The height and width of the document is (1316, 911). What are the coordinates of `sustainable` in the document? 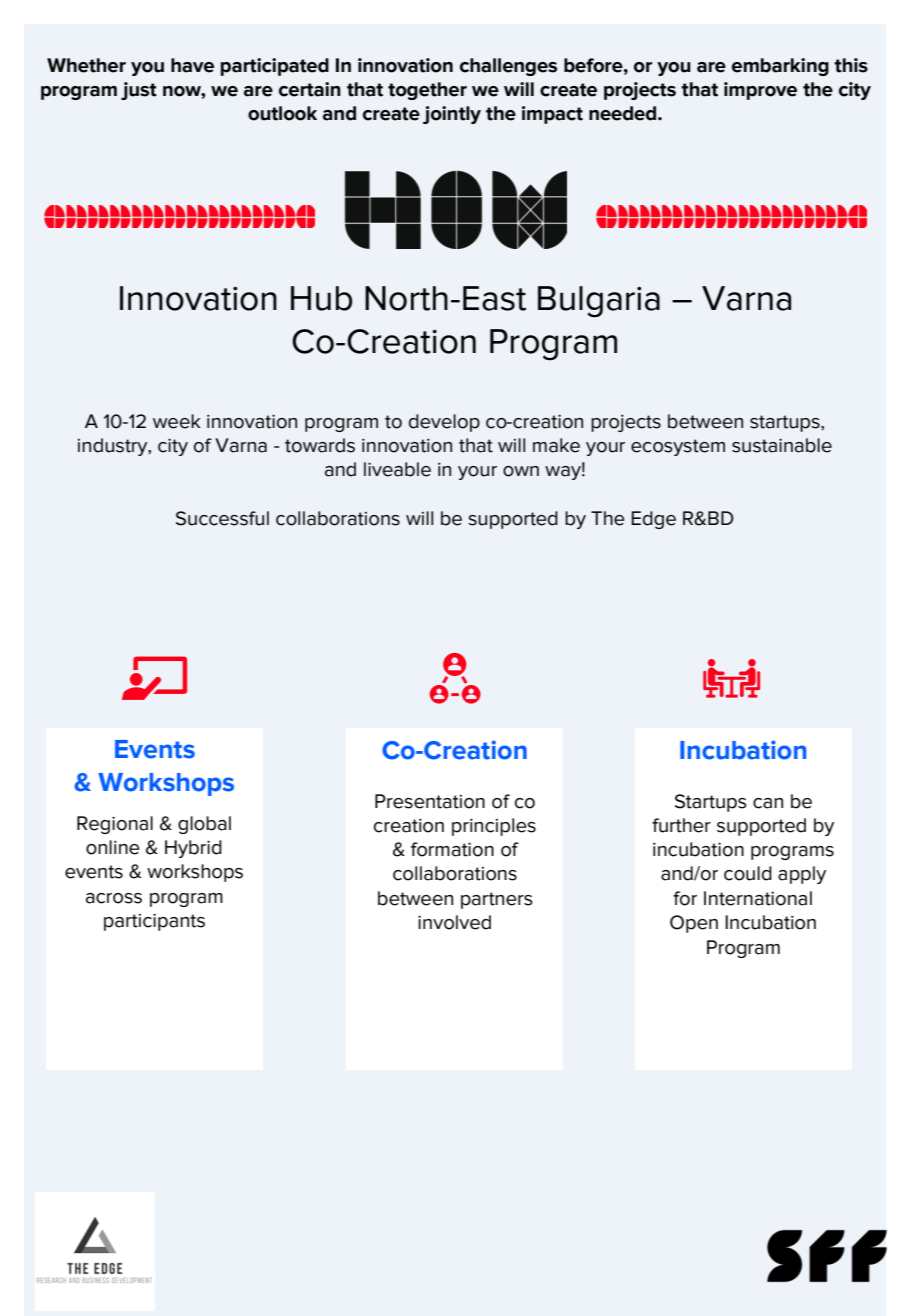 It's located at (782, 445).
